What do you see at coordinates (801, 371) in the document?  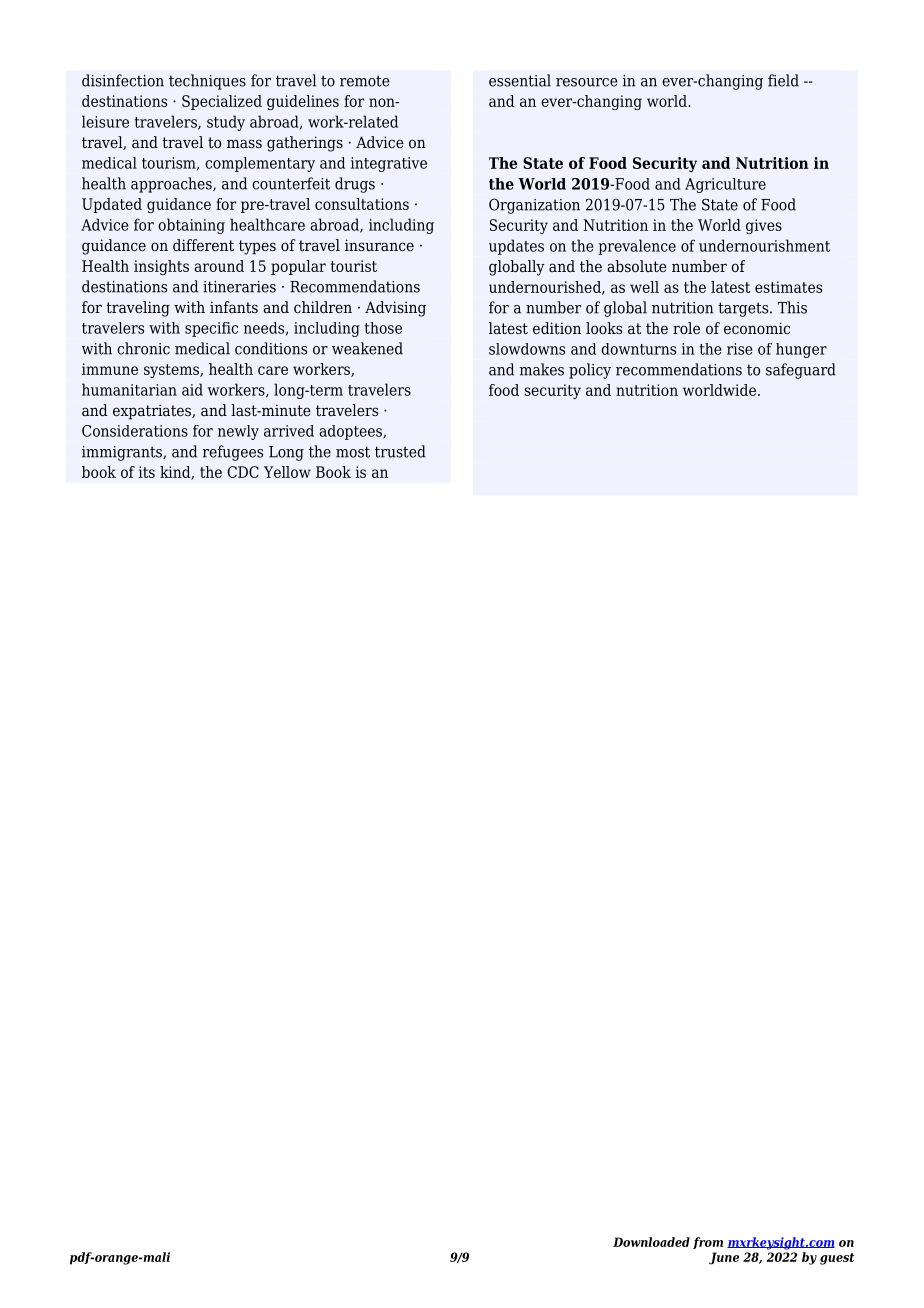 I see `safeguard` at bounding box center [801, 371].
